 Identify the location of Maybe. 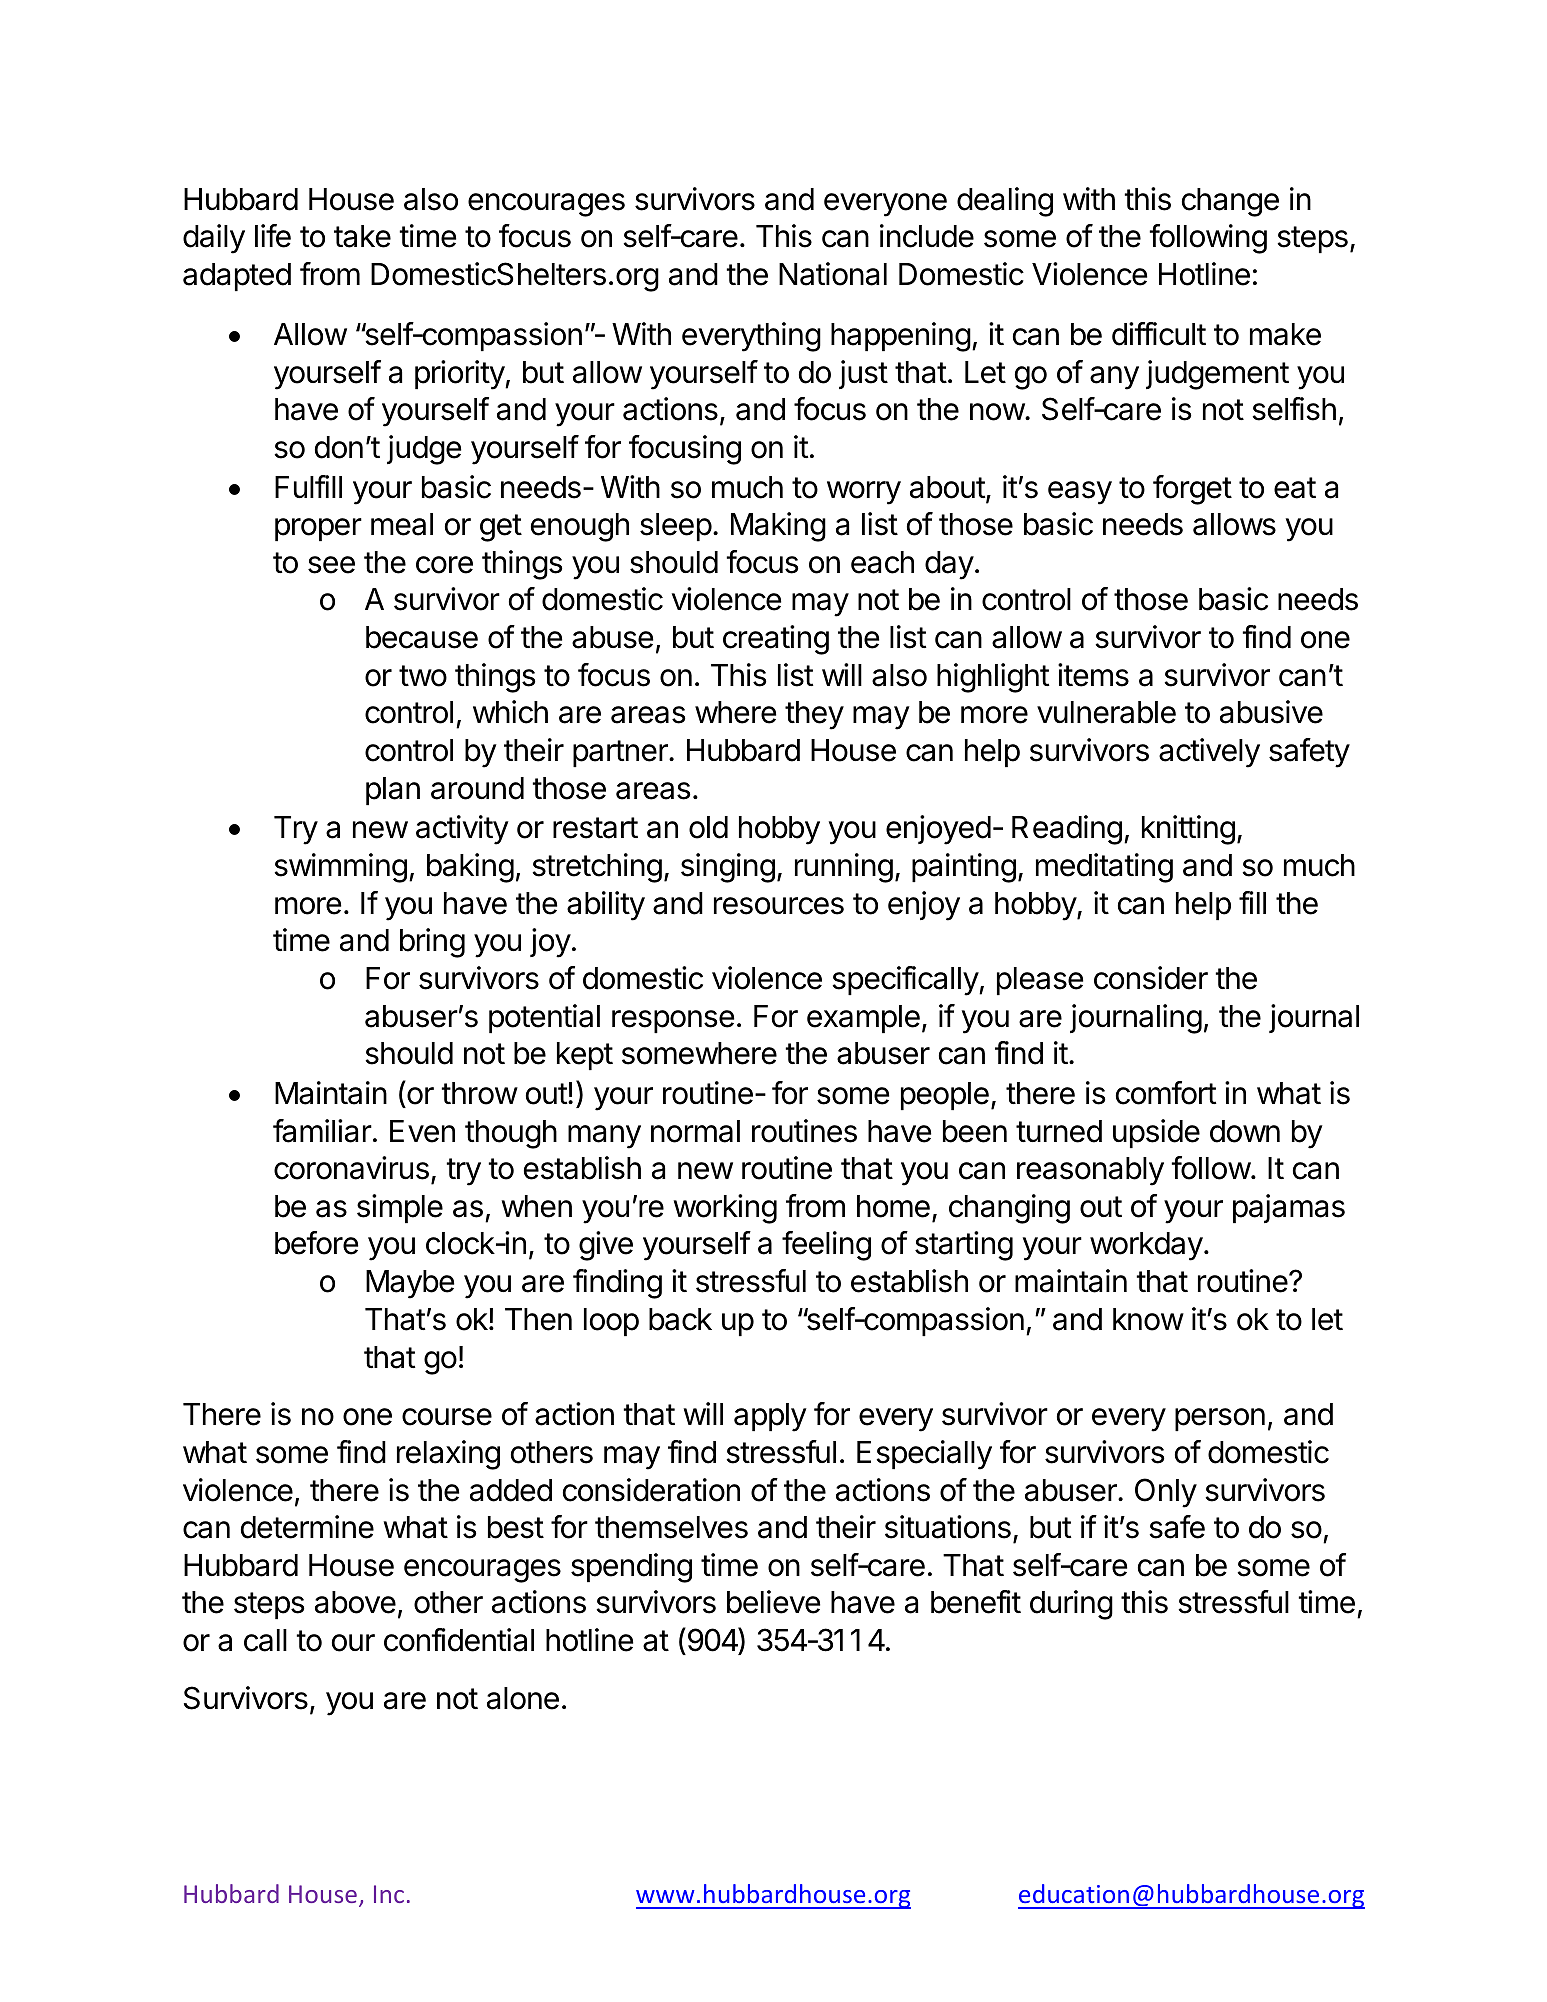
(410, 1284).
